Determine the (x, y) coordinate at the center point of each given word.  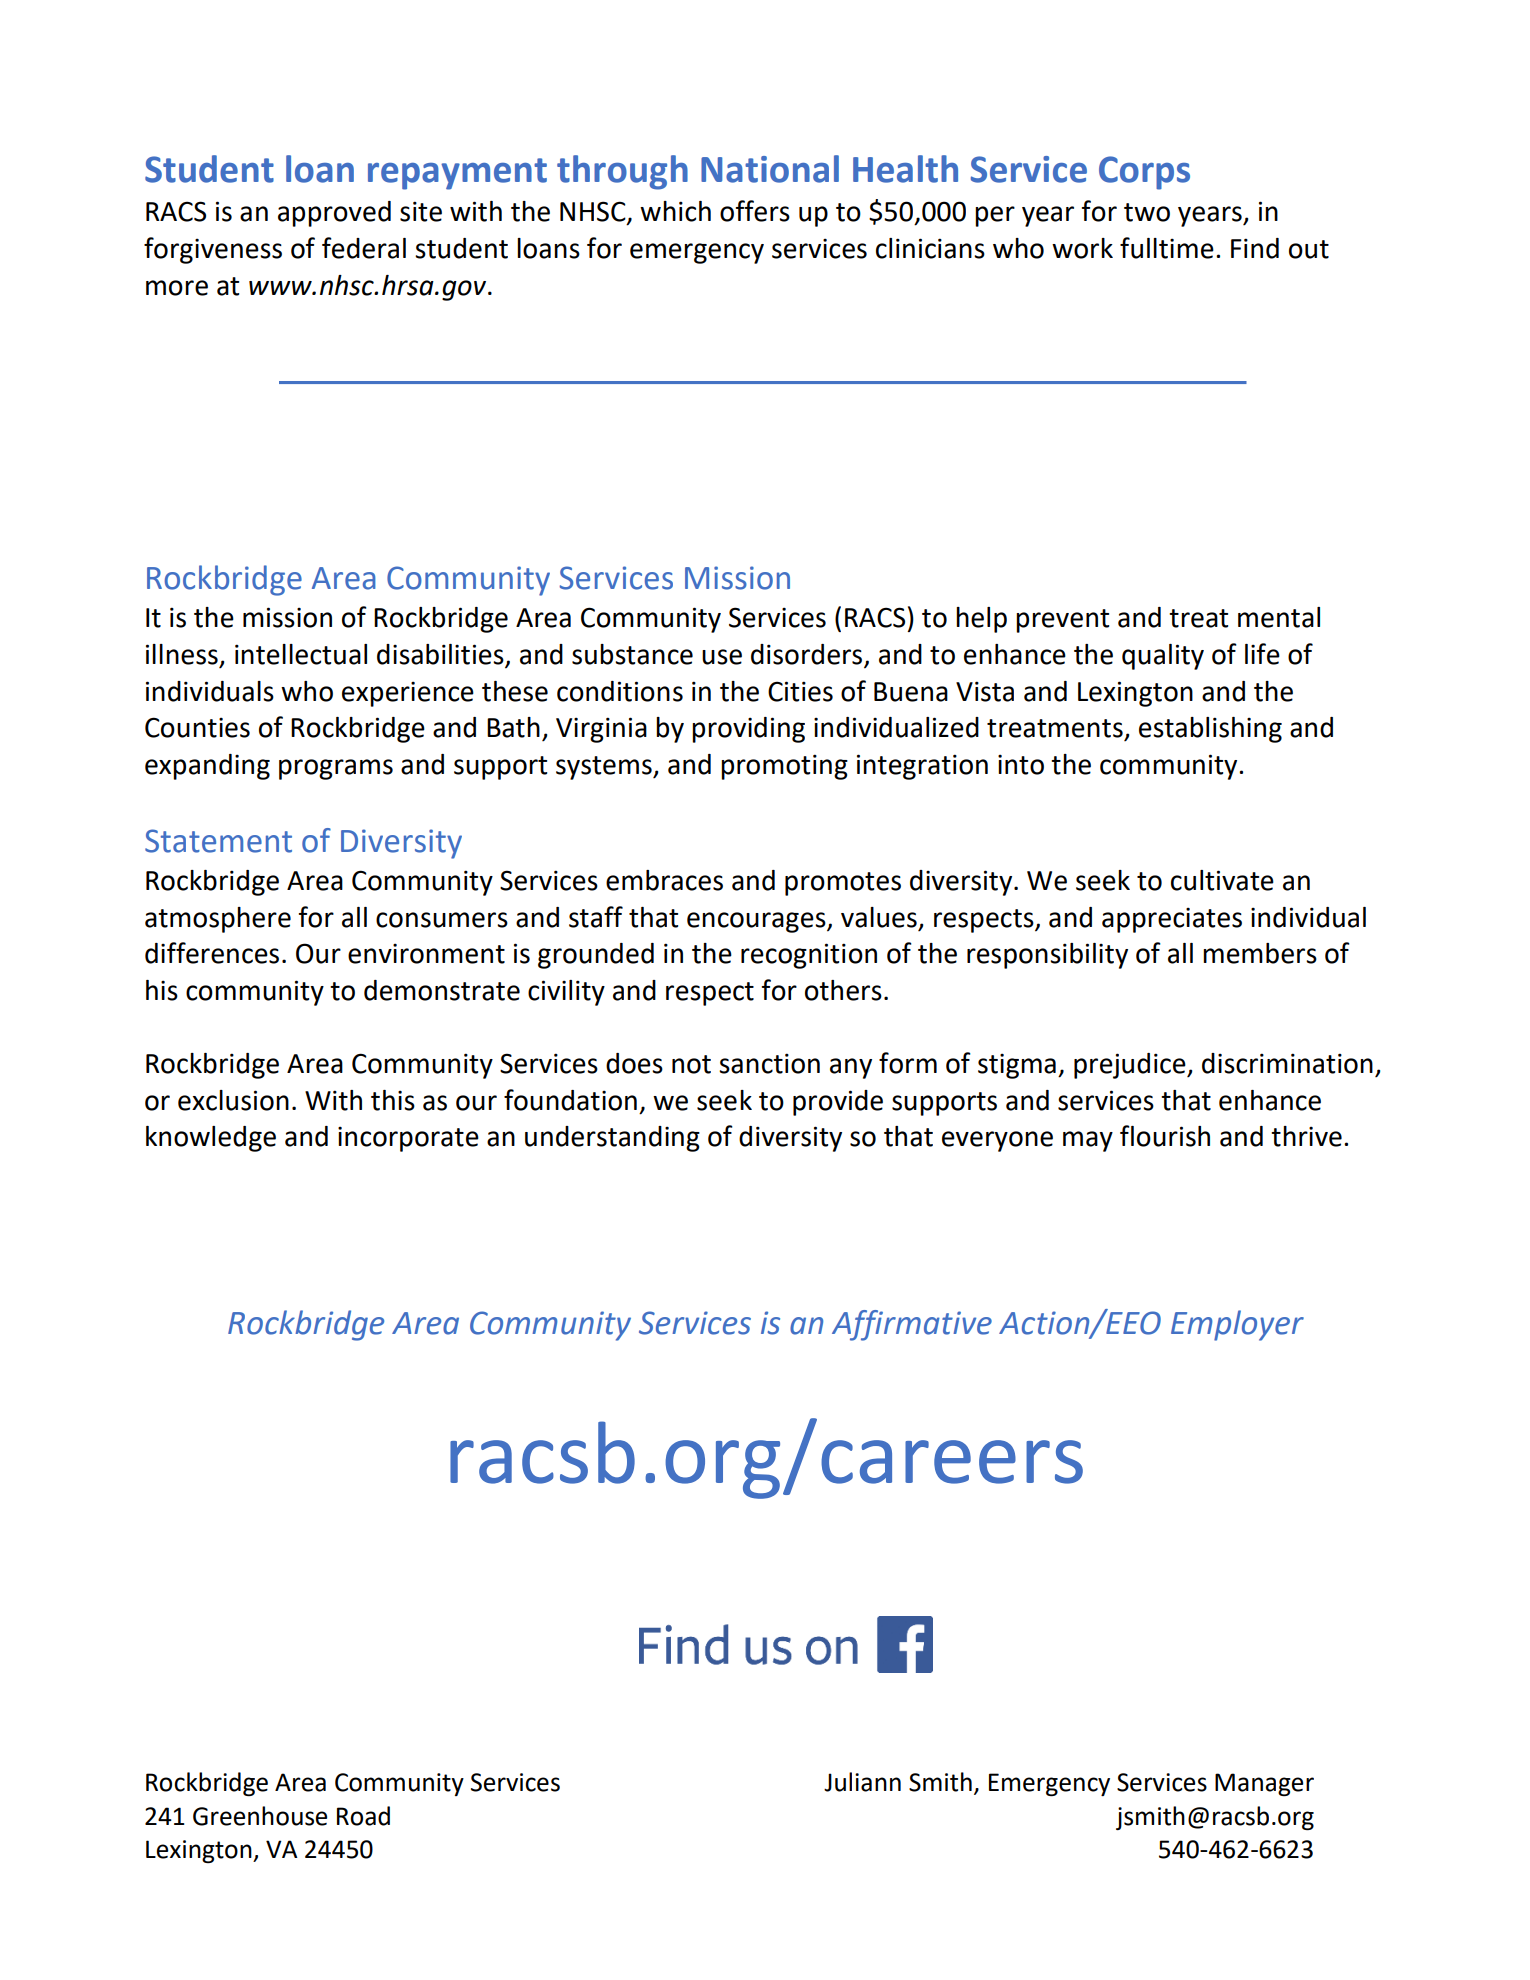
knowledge (211, 1139)
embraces (664, 880)
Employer (1237, 1325)
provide (838, 1103)
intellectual (301, 654)
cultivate (1222, 880)
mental (1279, 617)
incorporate (408, 1139)
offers (755, 211)
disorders (808, 655)
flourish (1165, 1136)
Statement (218, 841)
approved (334, 214)
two (1147, 212)
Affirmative (912, 1325)
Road (363, 1816)
